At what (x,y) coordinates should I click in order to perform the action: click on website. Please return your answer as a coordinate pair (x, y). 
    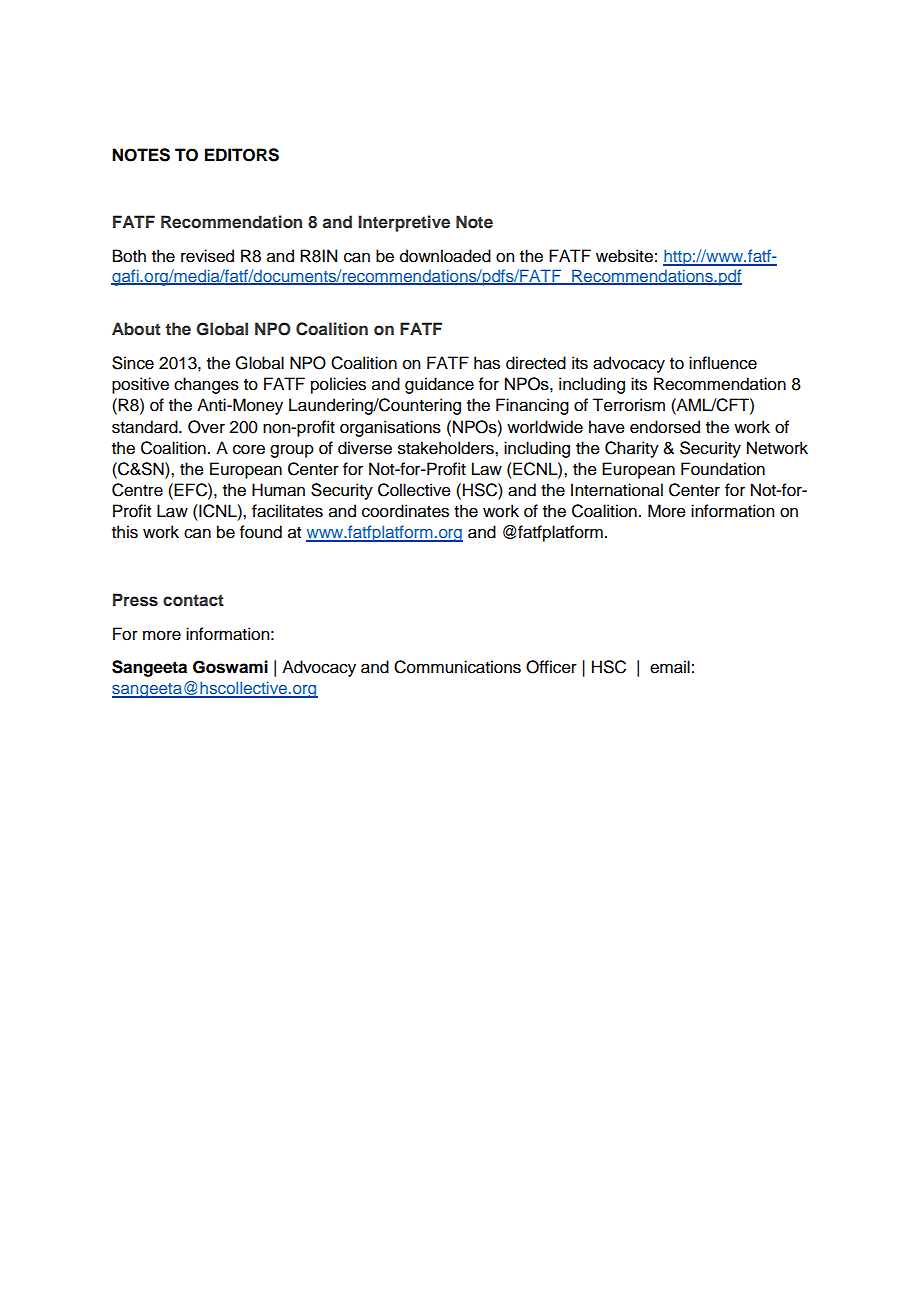
    Looking at the image, I should click on (624, 256).
